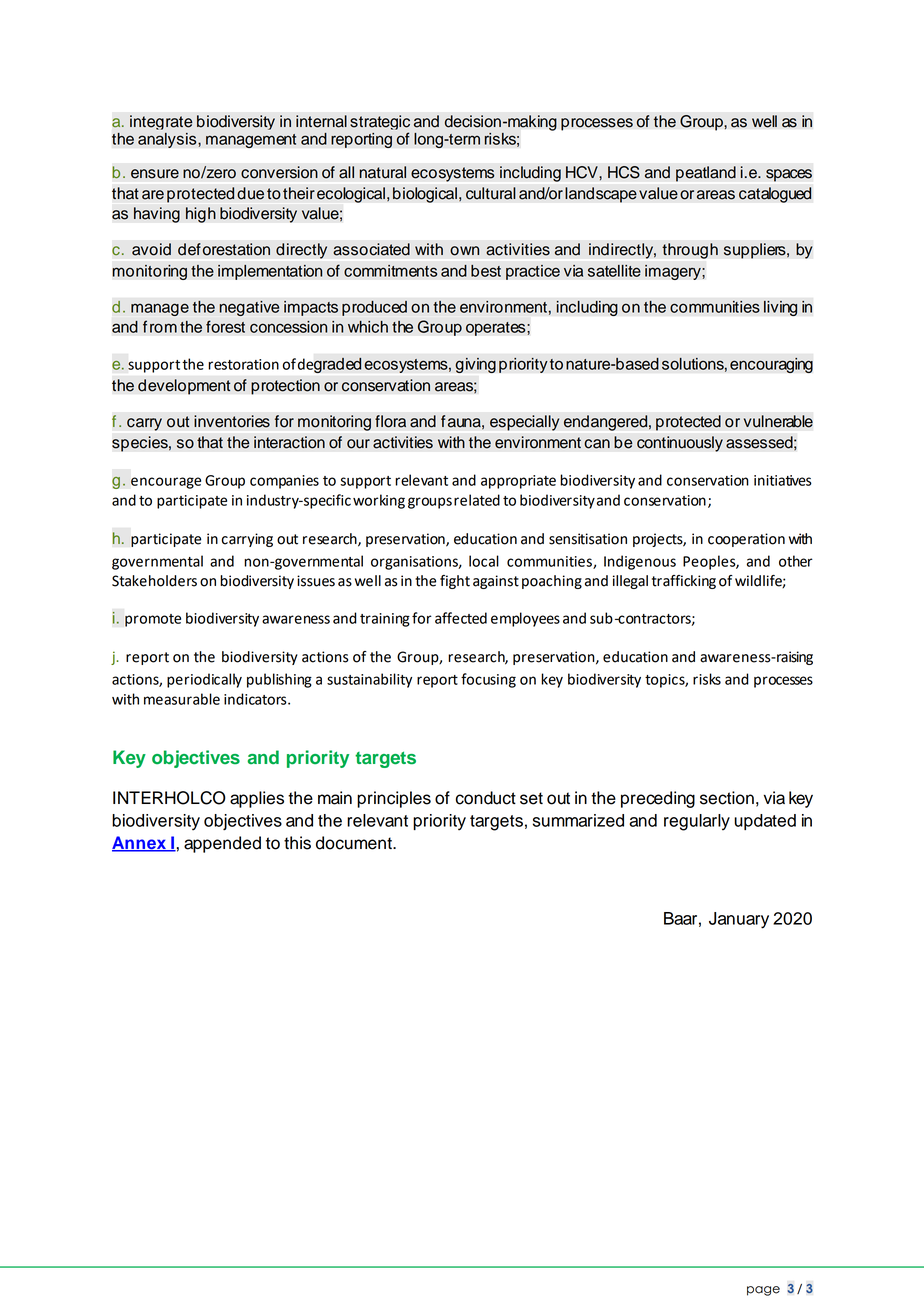 Image resolution: width=924 pixels, height=1308 pixels. What do you see at coordinates (763, 1291) in the page?
I see `page` at bounding box center [763, 1291].
